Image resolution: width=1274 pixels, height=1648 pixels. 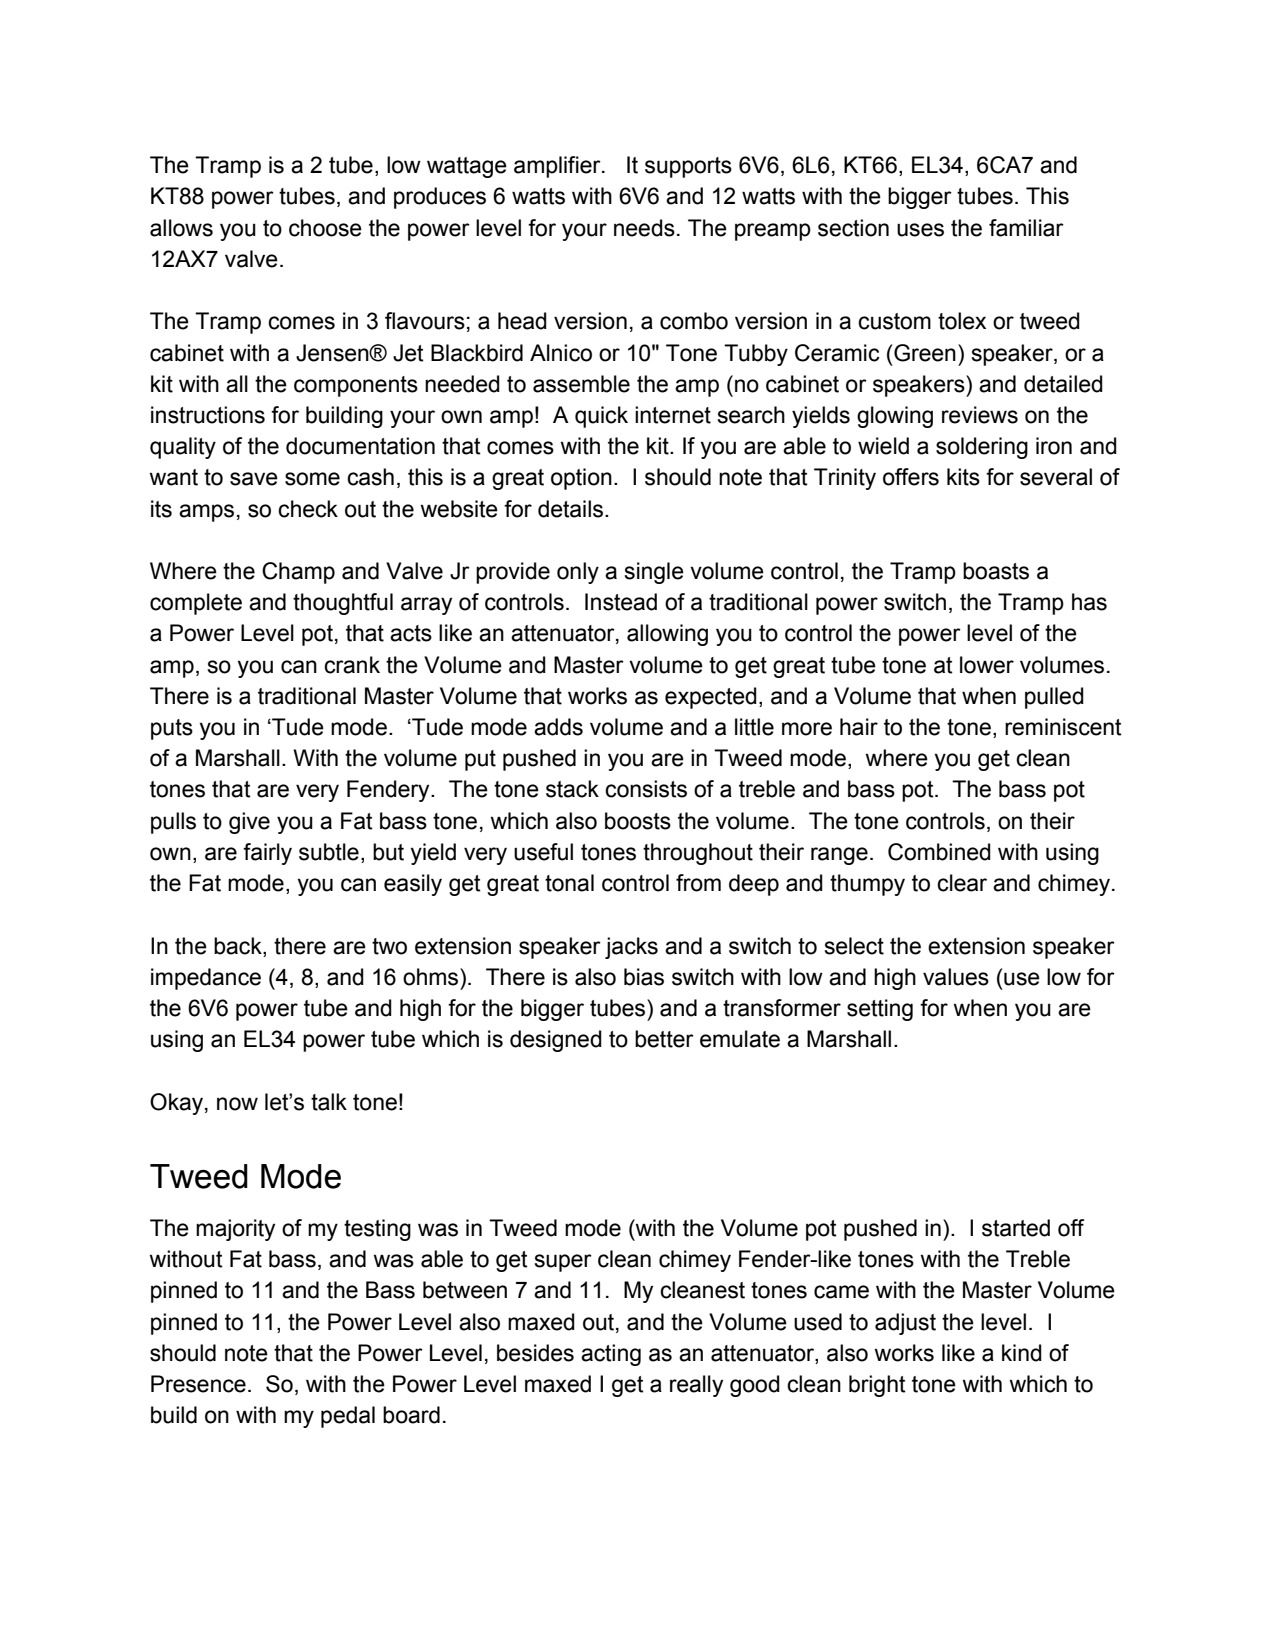 I want to click on setting, so click(x=880, y=1010).
